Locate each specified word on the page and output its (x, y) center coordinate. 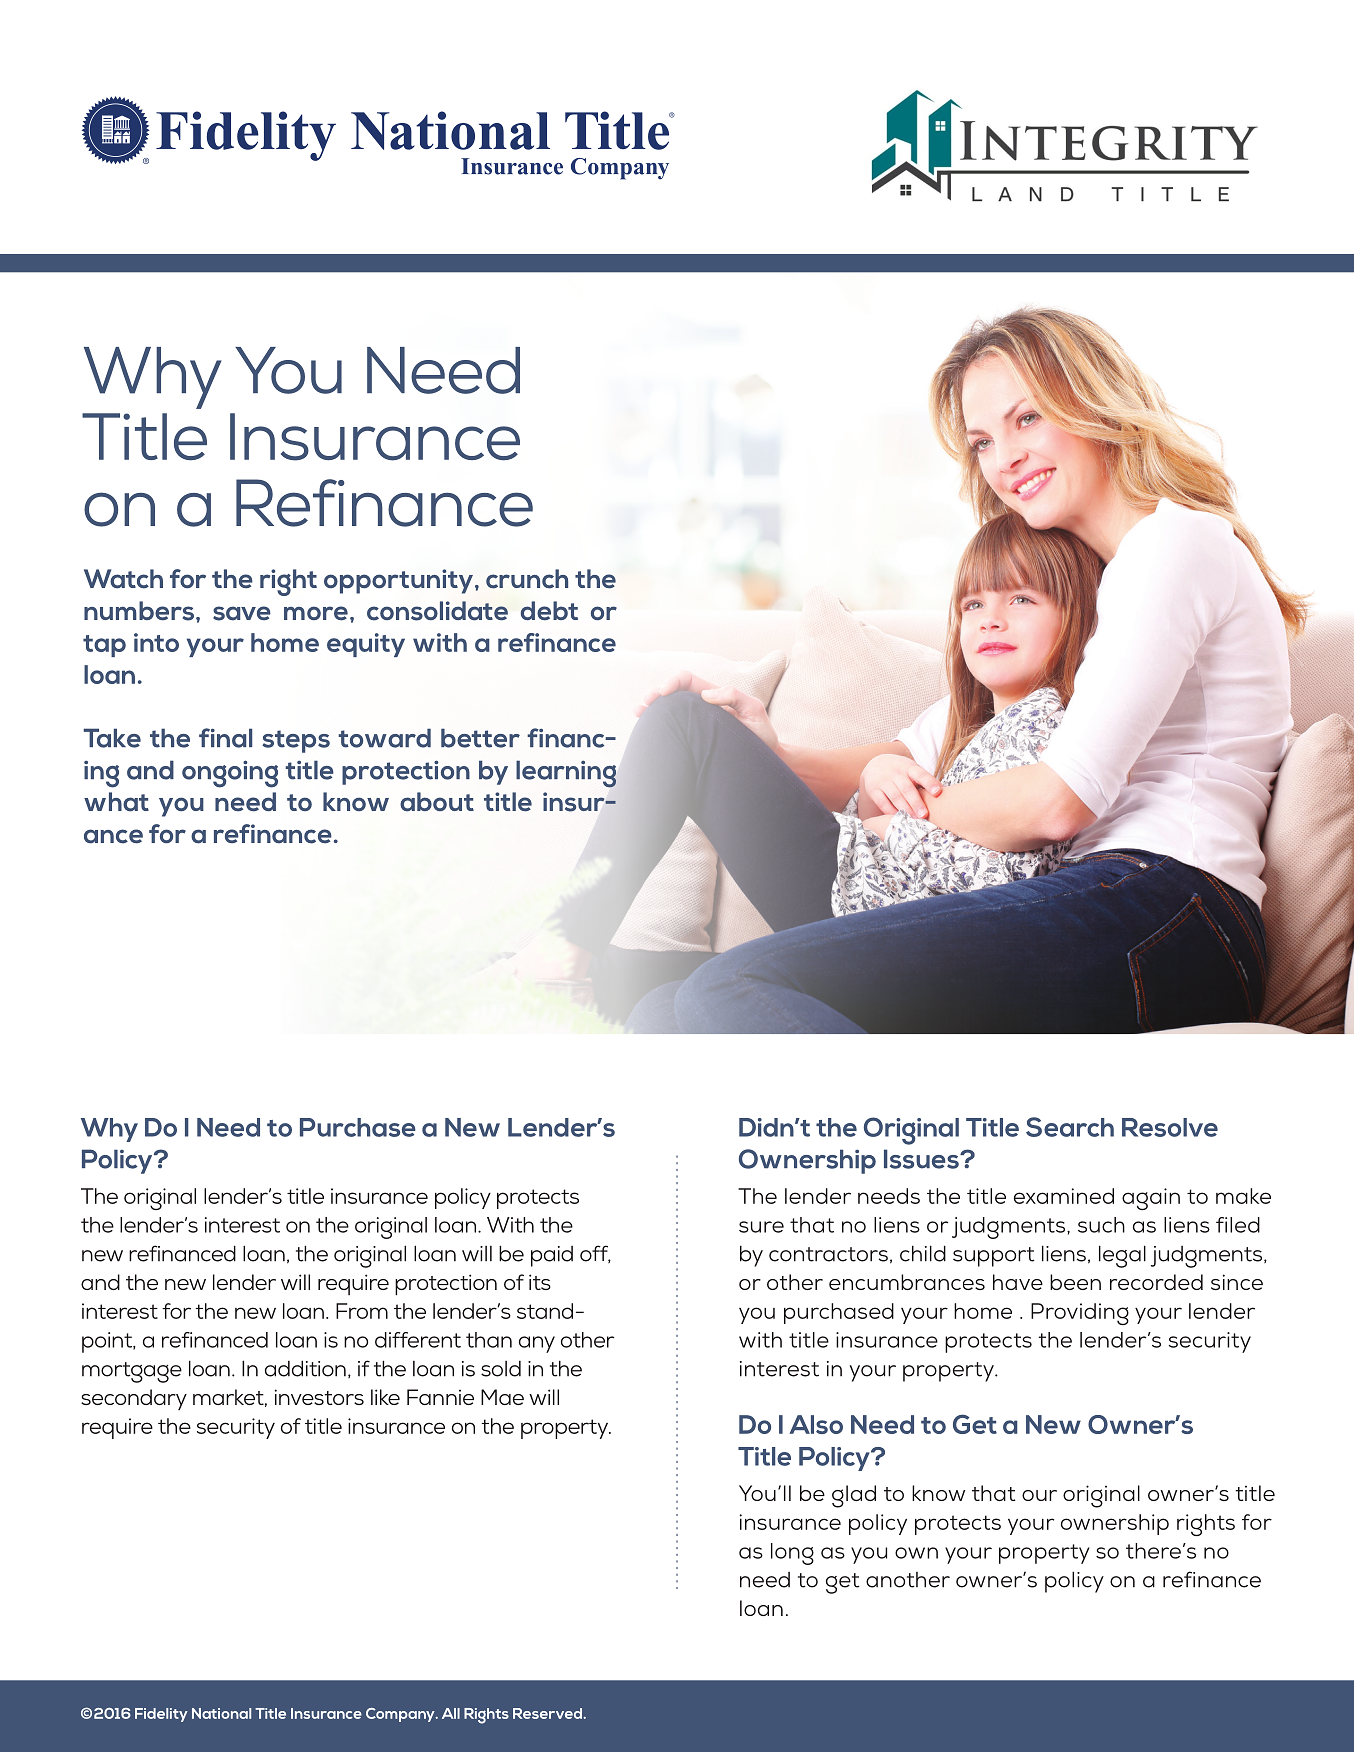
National (221, 1713)
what (116, 802)
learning (566, 774)
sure (761, 1227)
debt (549, 611)
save (242, 613)
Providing (1080, 1314)
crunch (527, 579)
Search (1070, 1127)
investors (319, 1397)
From (362, 1311)
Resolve (1170, 1127)
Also (816, 1424)
